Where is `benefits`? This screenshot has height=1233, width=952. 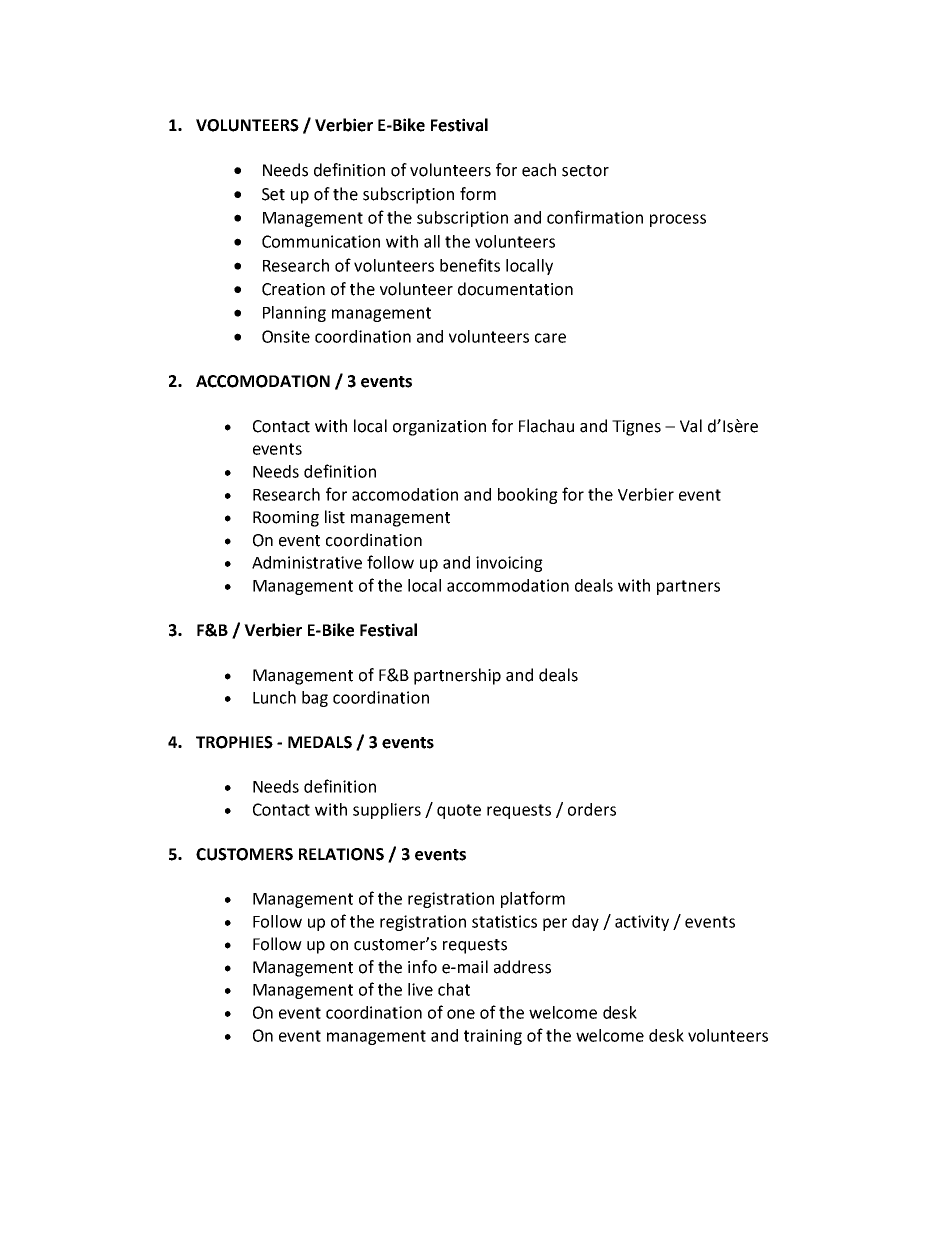 benefits is located at coordinates (470, 265).
